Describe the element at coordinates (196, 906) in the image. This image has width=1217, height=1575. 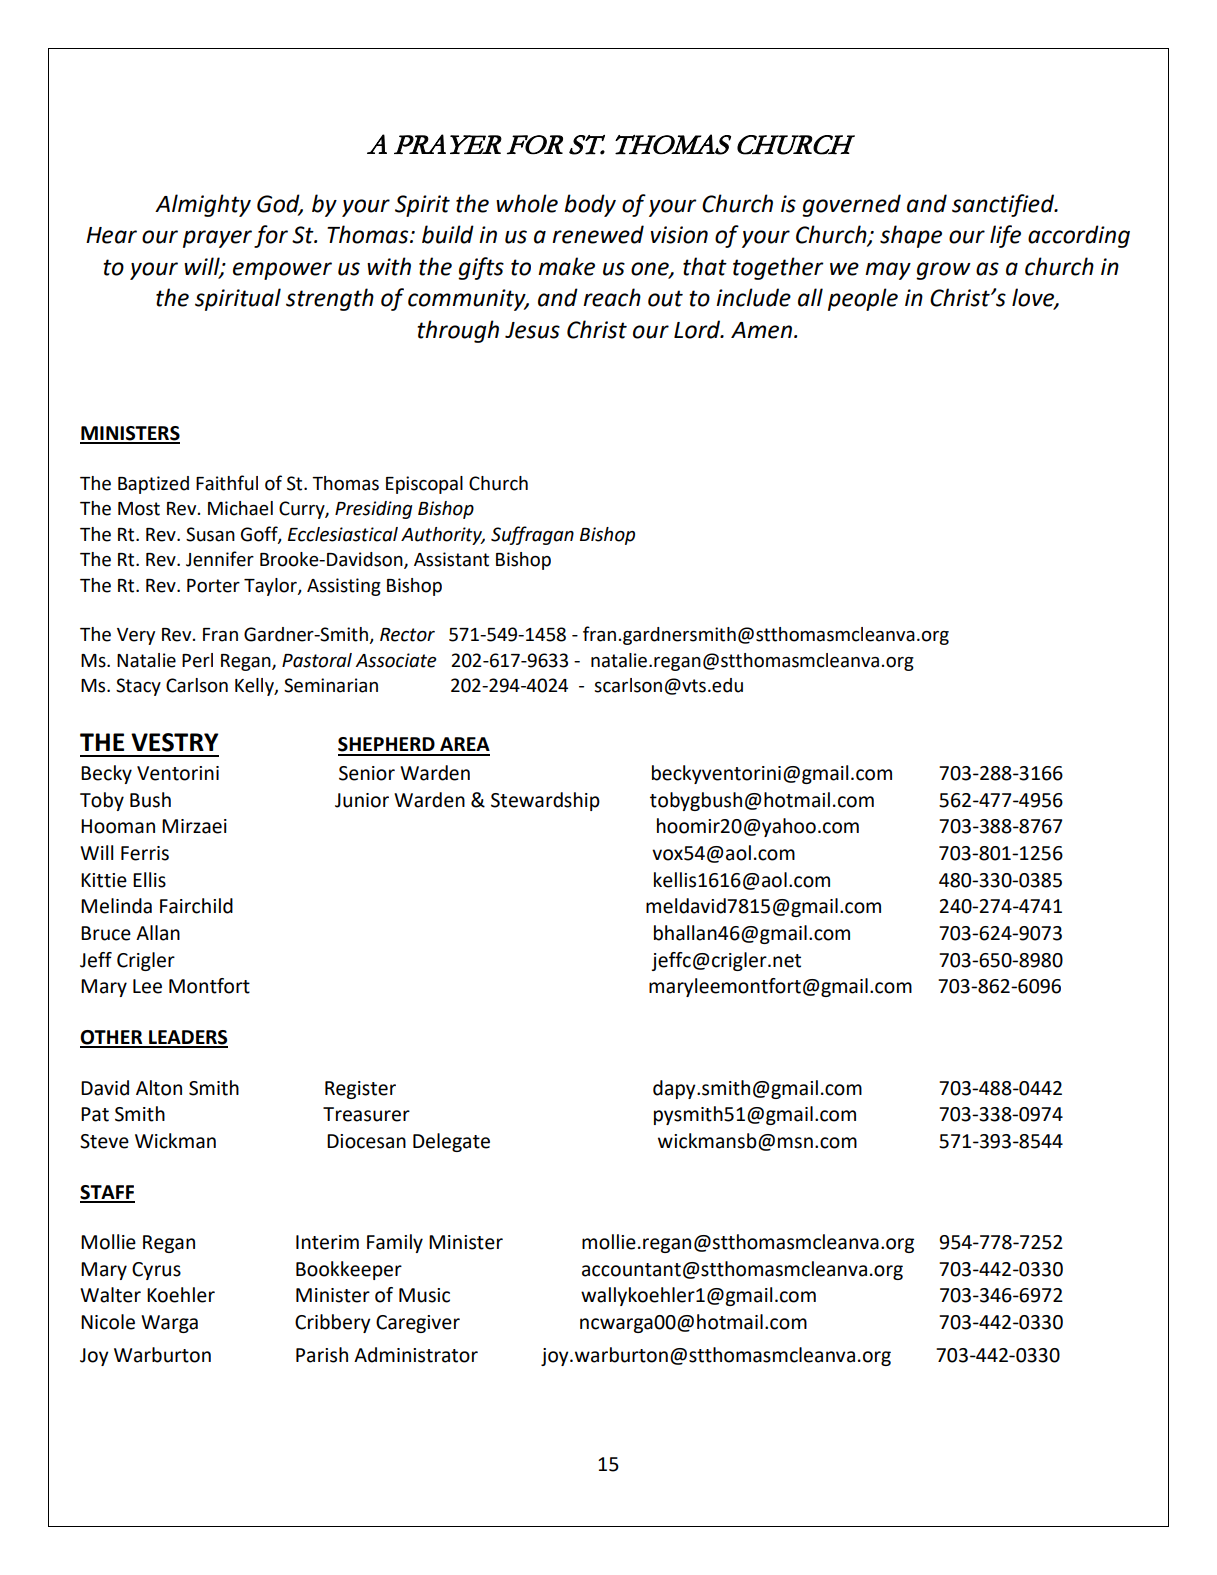
I see `Fairchild` at that location.
